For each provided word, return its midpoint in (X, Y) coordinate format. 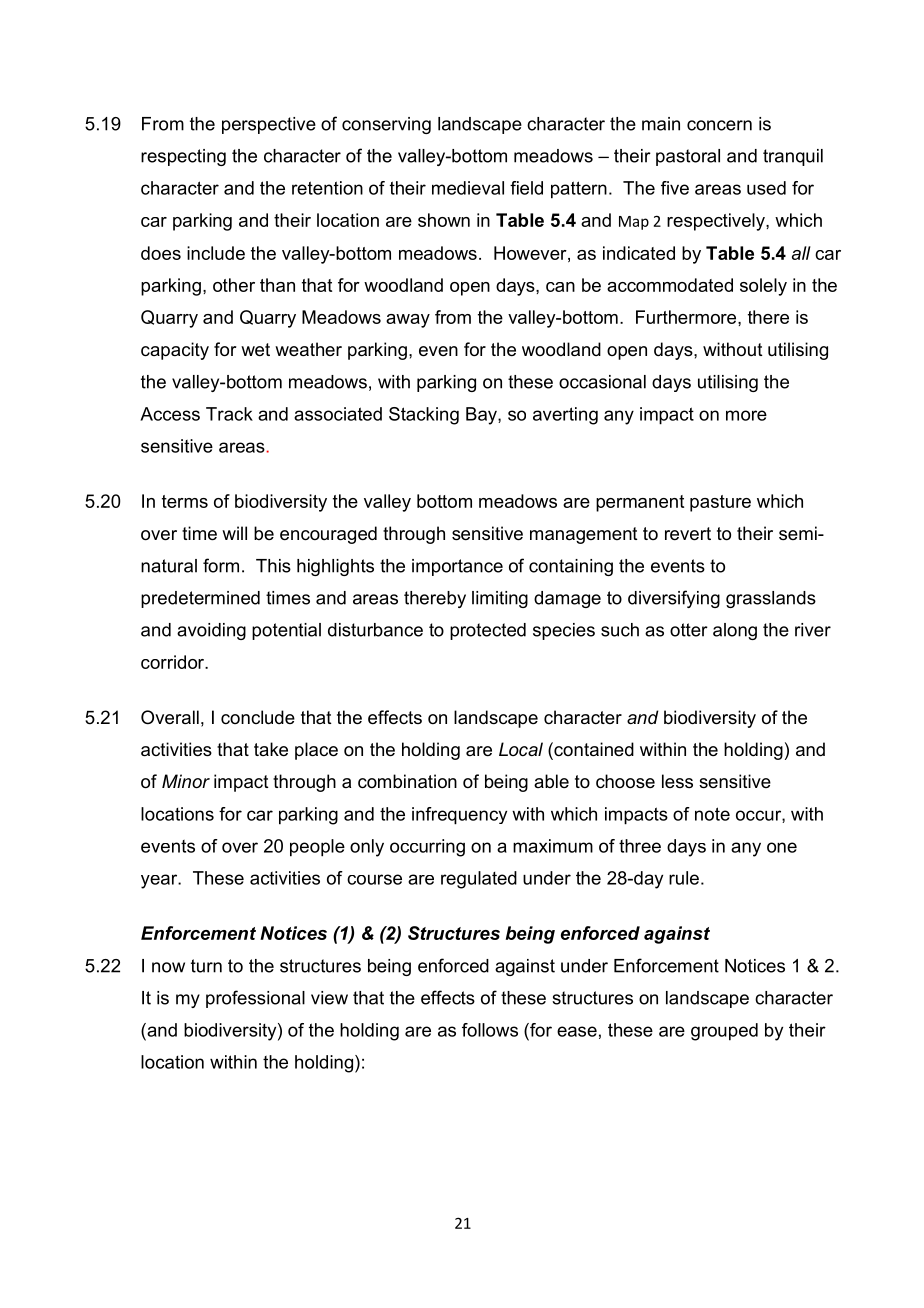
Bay (482, 416)
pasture (720, 503)
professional (255, 999)
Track (229, 414)
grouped (724, 1032)
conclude (258, 717)
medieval (468, 188)
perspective (269, 125)
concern (719, 125)
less (677, 781)
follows (490, 1030)
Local (521, 749)
